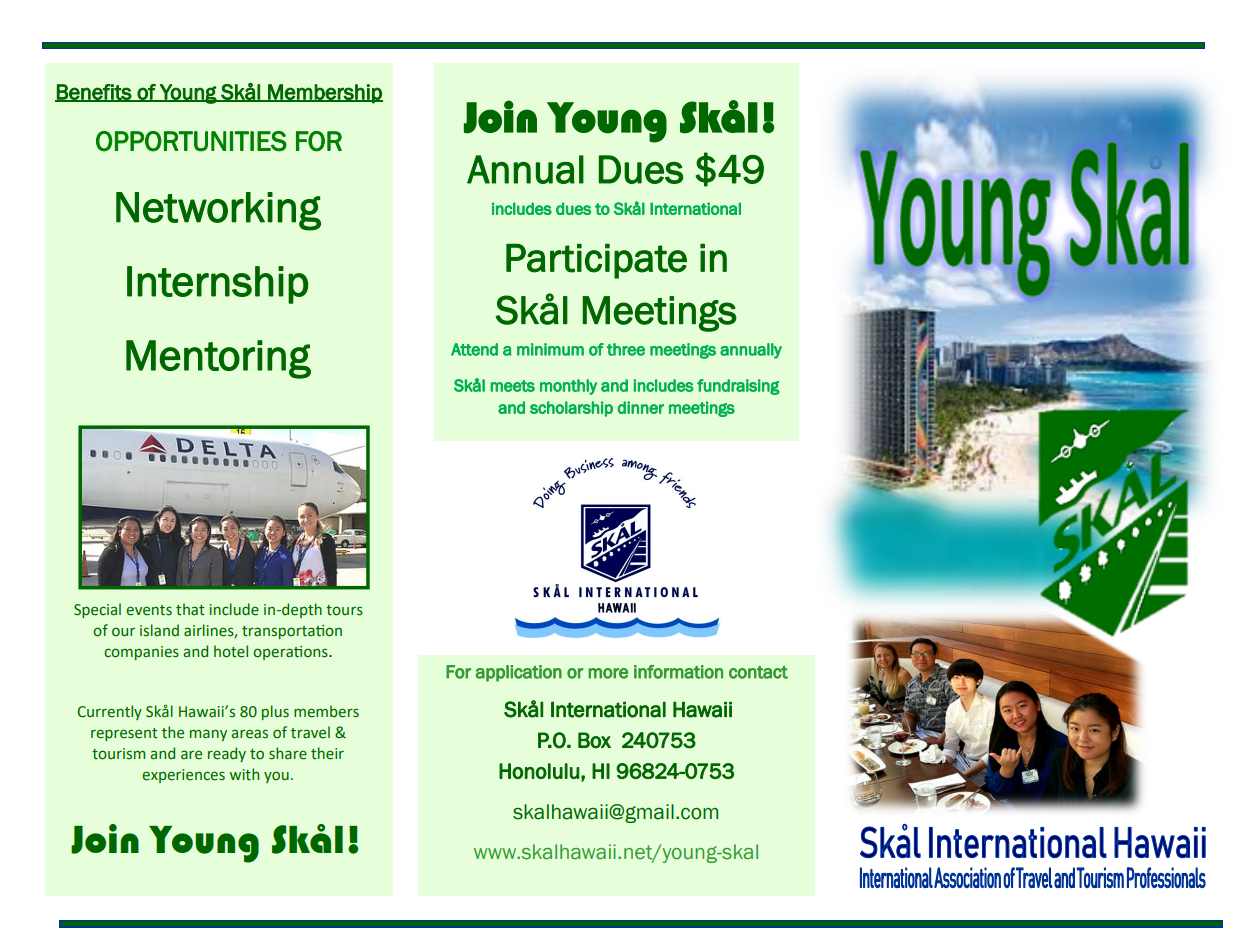 The height and width of the image is (952, 1233). What do you see at coordinates (191, 141) in the image?
I see `OPPORTUNITIES` at bounding box center [191, 141].
